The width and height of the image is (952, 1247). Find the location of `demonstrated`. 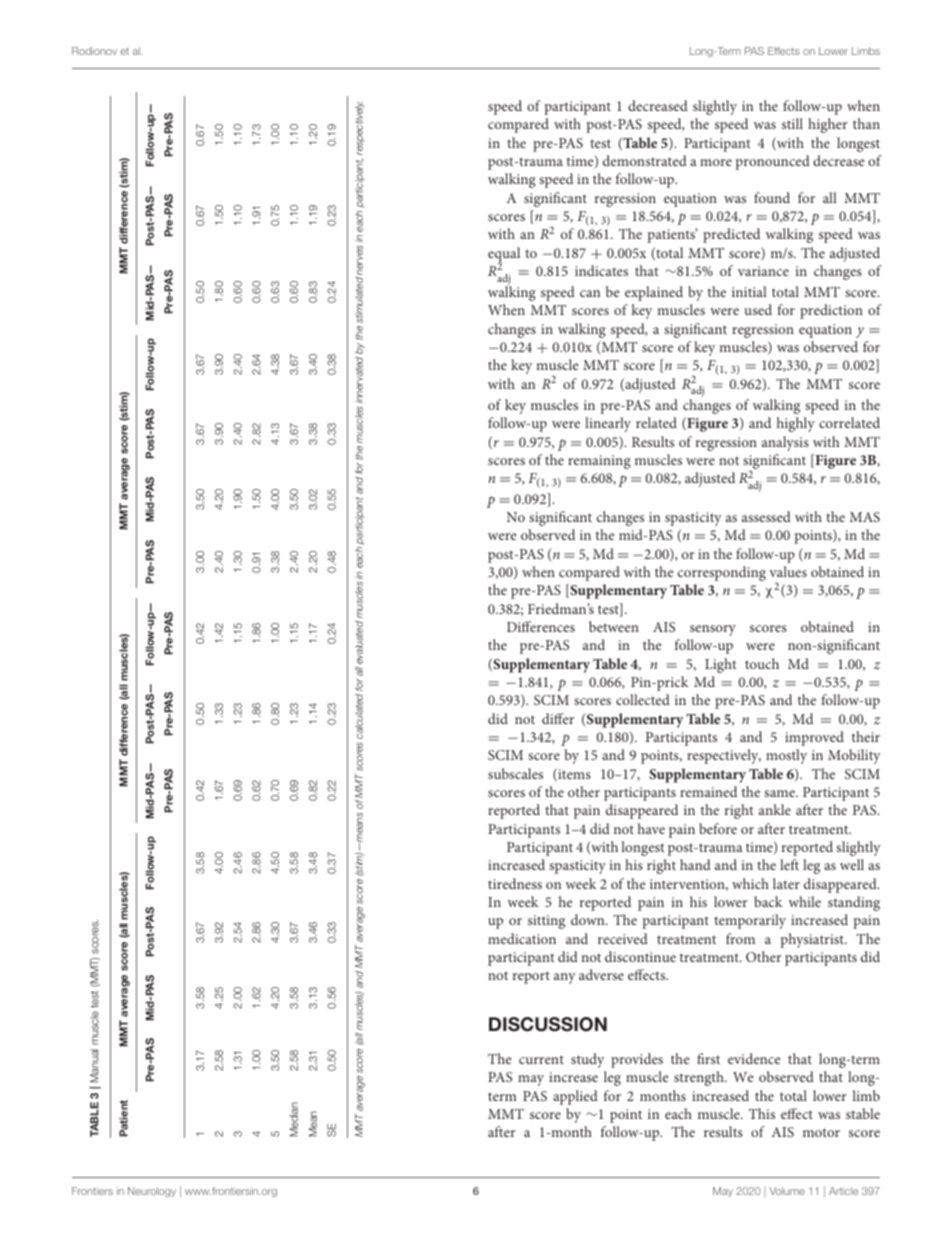

demonstrated is located at coordinates (645, 160).
